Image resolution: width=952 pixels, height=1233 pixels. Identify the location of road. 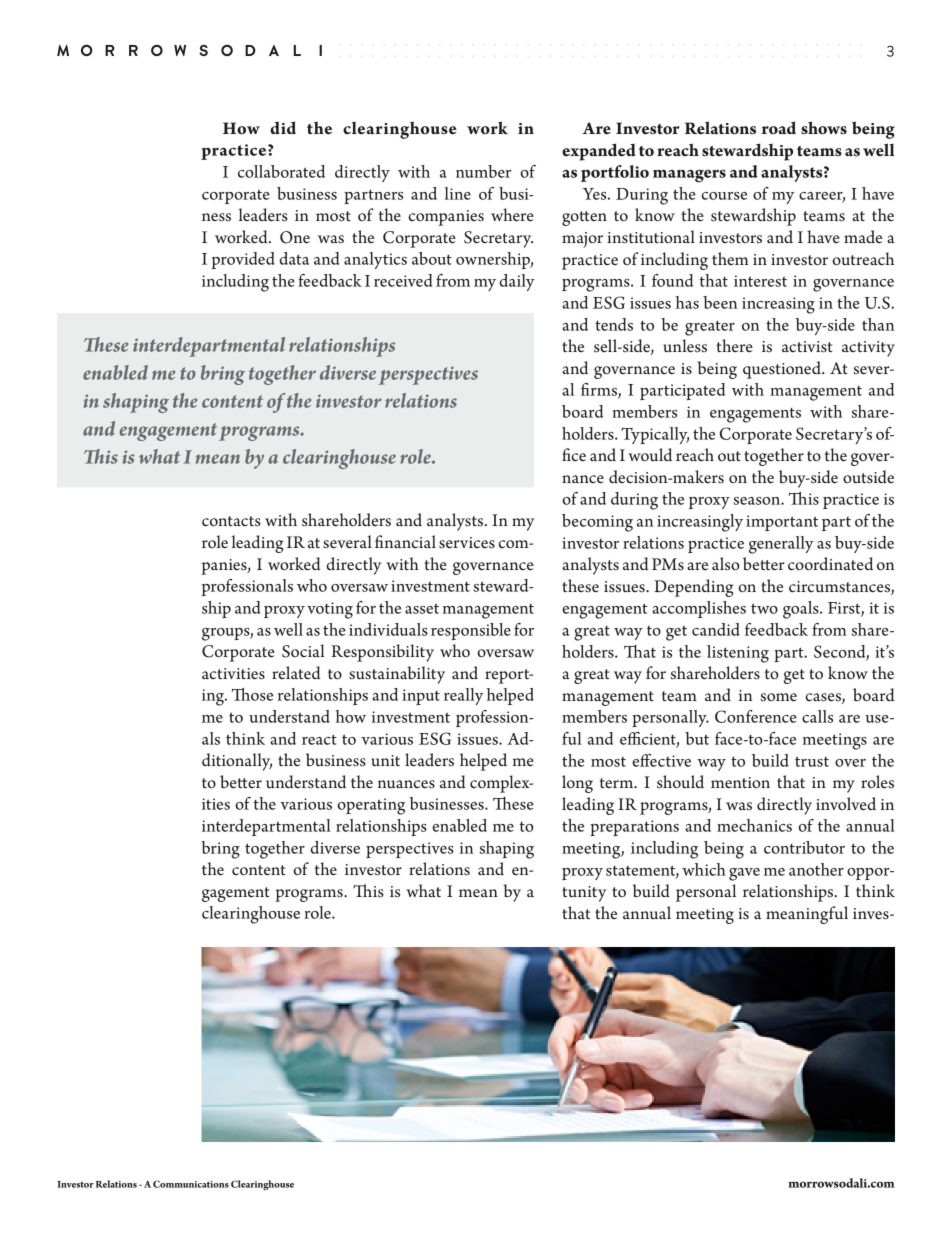
(779, 127).
